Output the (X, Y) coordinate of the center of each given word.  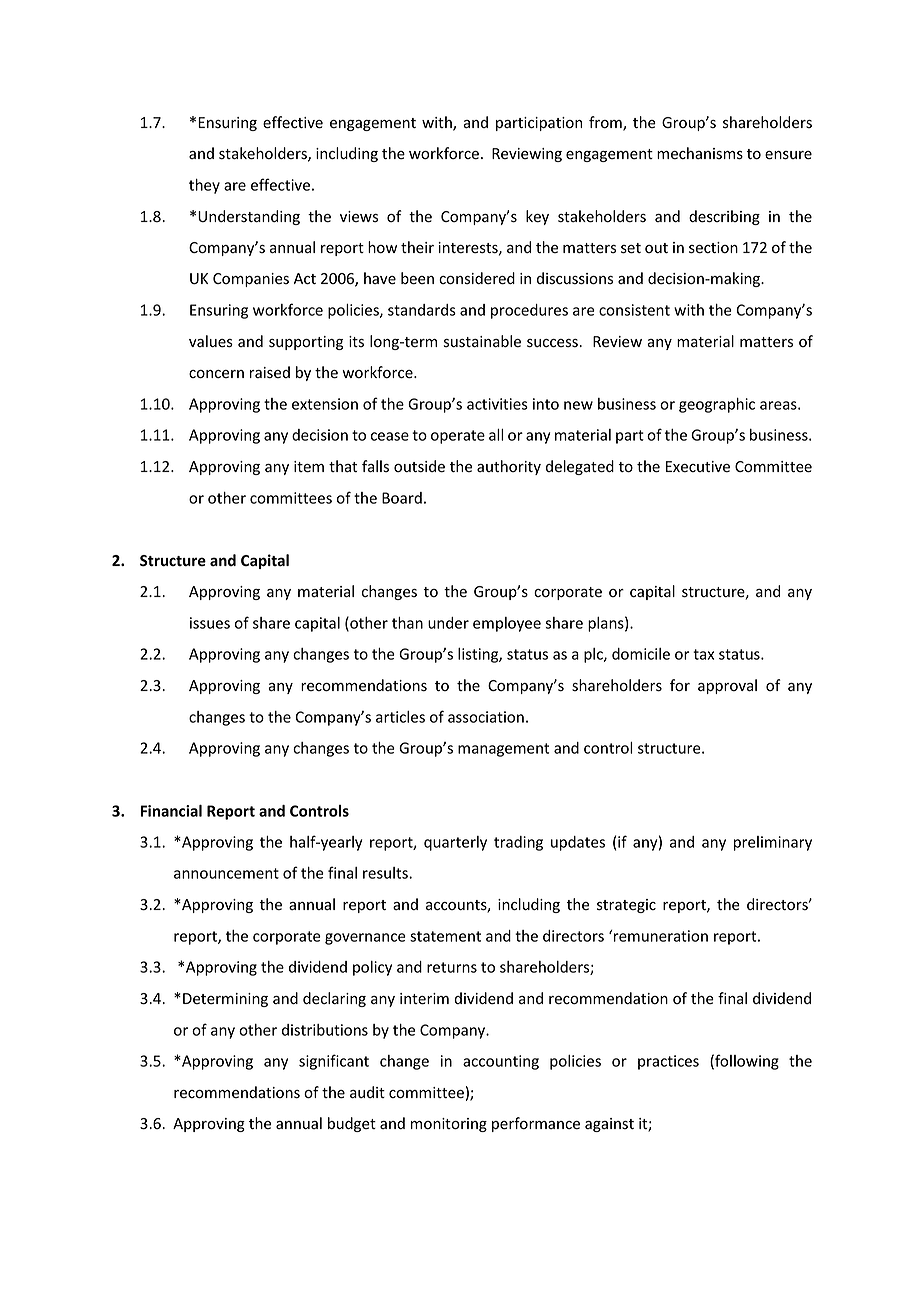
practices (668, 1062)
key (537, 217)
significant (334, 1062)
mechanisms (700, 153)
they (204, 186)
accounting (501, 1062)
